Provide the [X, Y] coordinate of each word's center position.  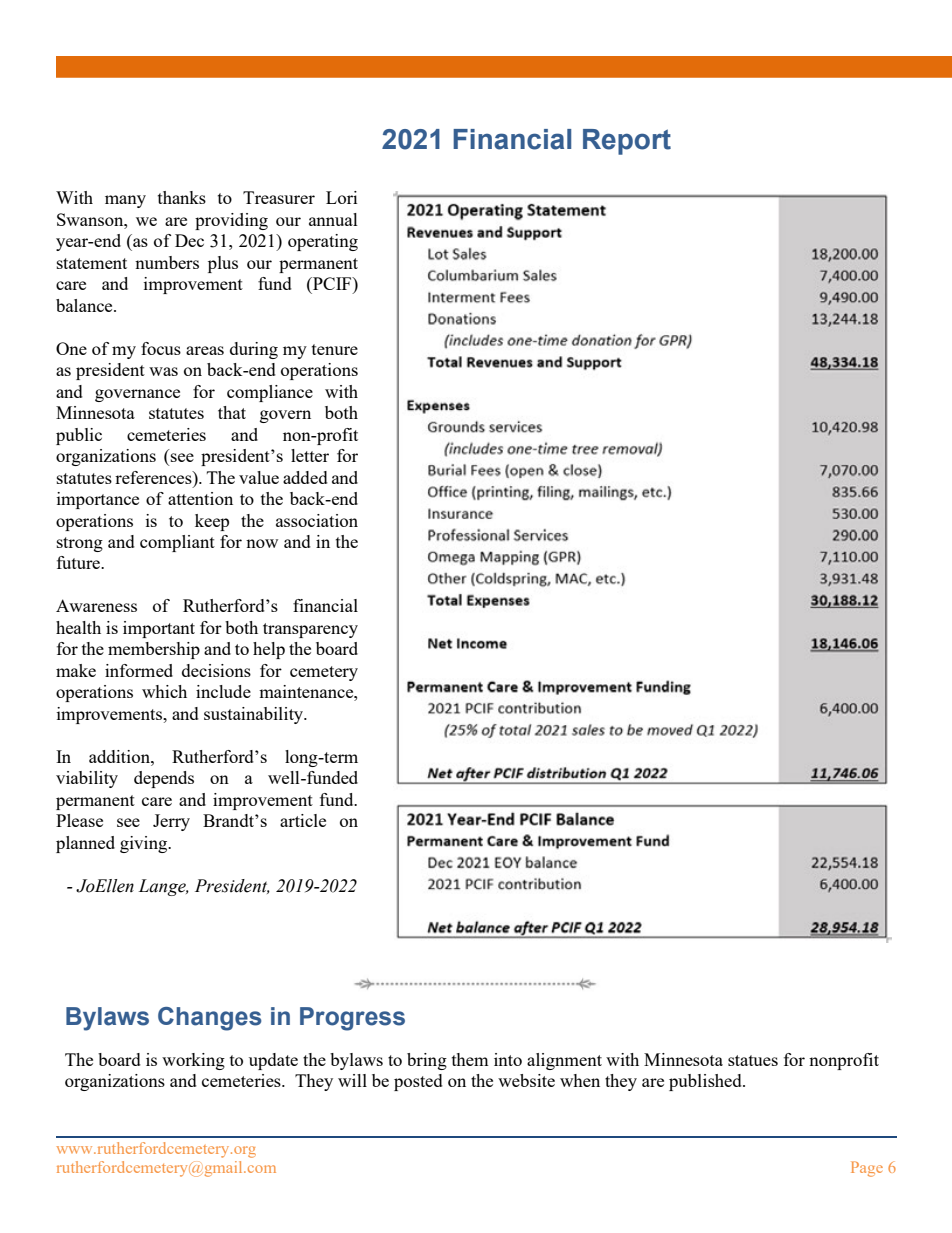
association [317, 520]
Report [627, 142]
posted [418, 1082]
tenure [335, 349]
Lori [341, 197]
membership [154, 650]
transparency [310, 630]
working [193, 1061]
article [303, 820]
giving [145, 844]
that [232, 412]
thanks [182, 197]
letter [310, 455]
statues [753, 1060]
